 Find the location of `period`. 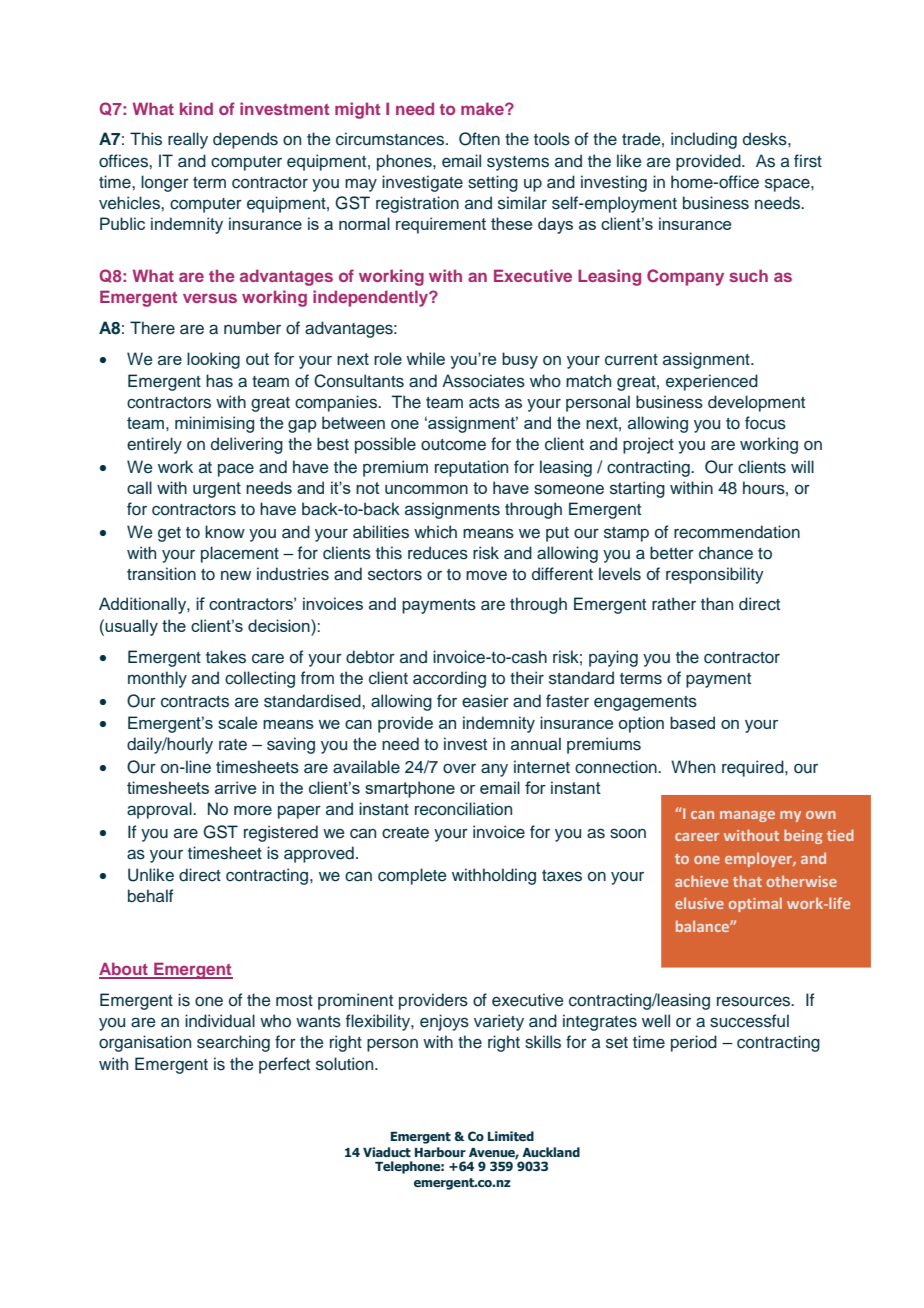

period is located at coordinates (694, 1043).
